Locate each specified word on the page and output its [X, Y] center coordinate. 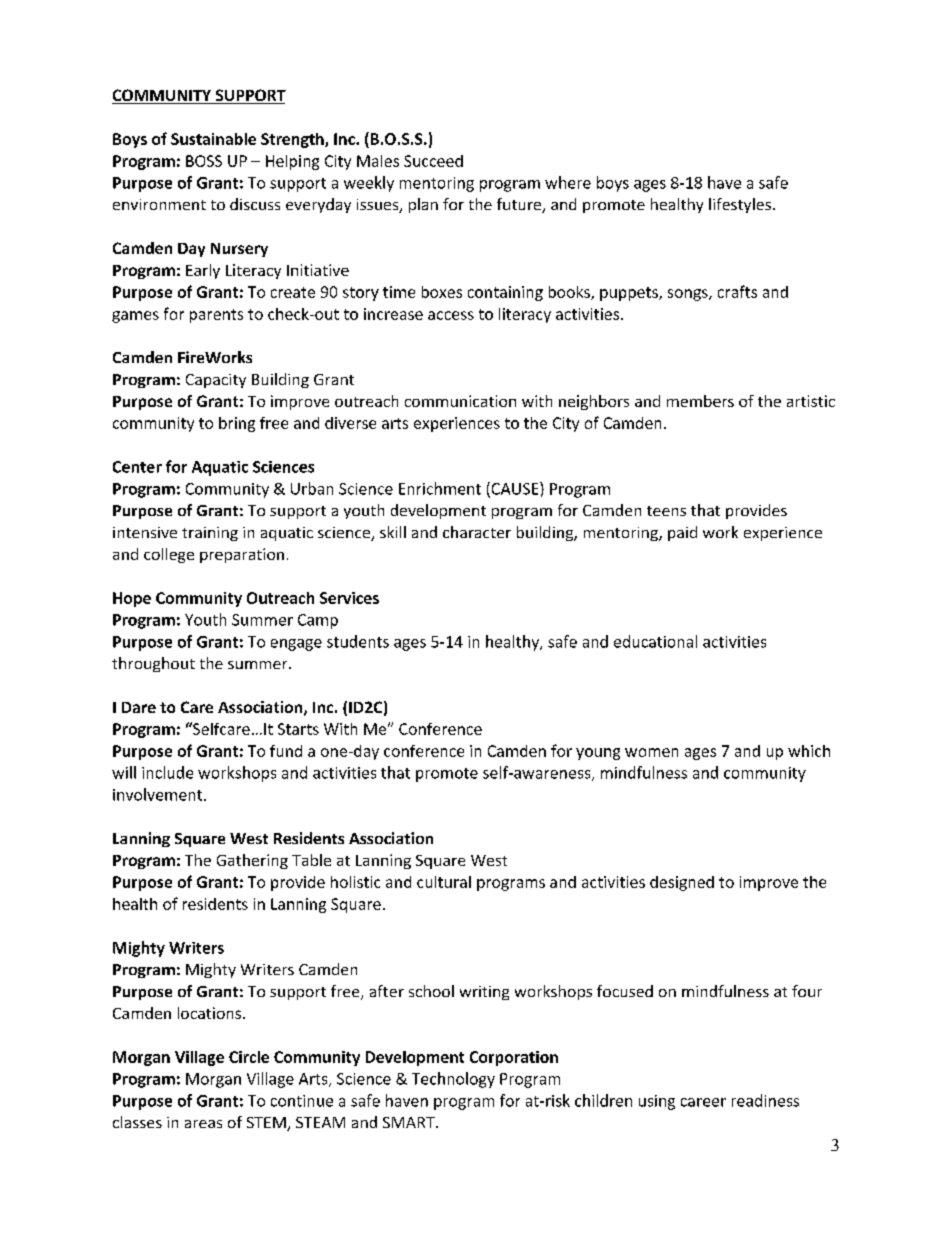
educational [655, 641]
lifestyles [740, 205]
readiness [765, 1100]
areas [203, 1124]
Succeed [433, 161]
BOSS [204, 161]
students [358, 641]
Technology [453, 1080]
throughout [153, 664]
